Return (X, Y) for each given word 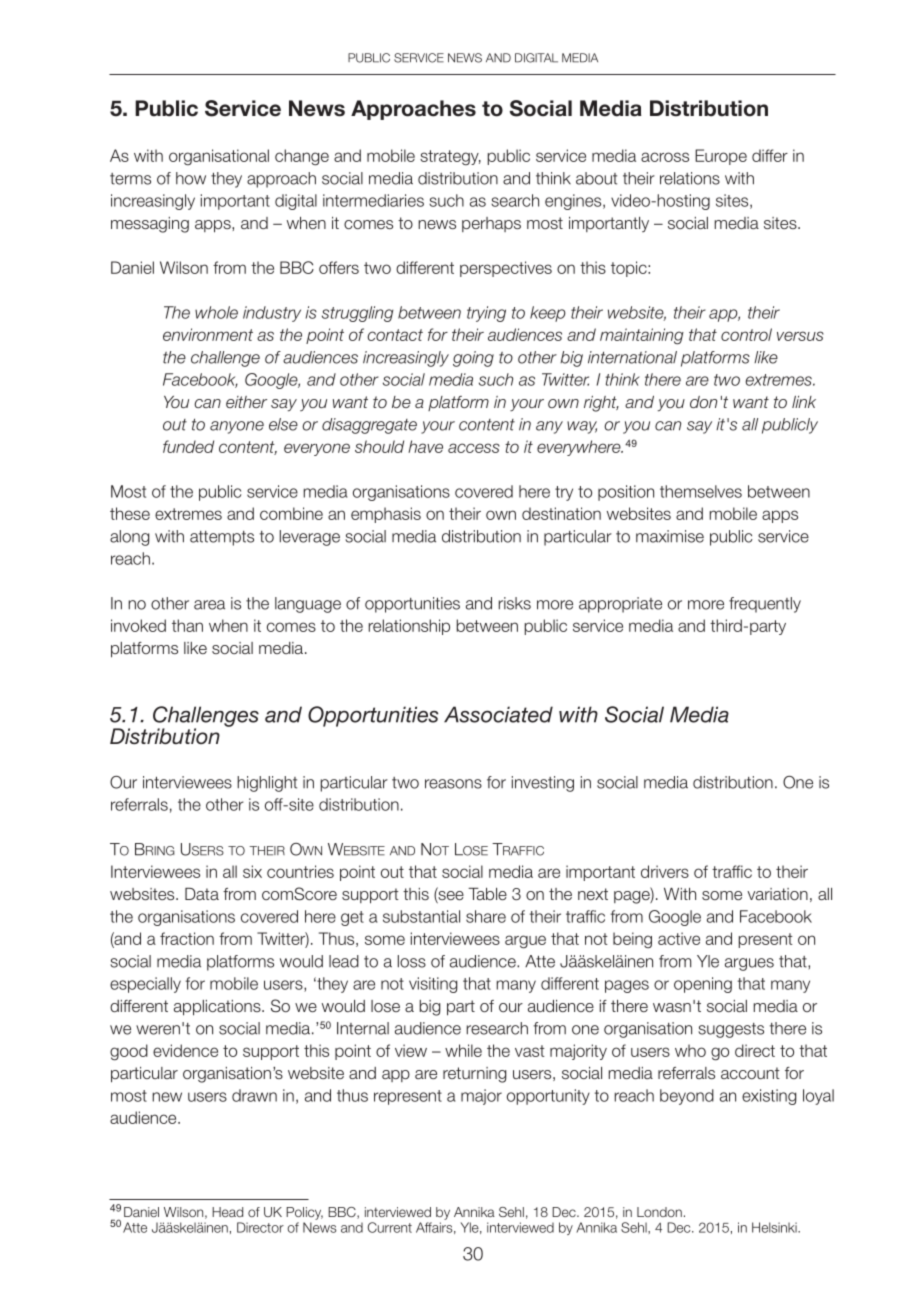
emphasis (386, 515)
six (252, 871)
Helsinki (775, 1227)
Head (227, 1212)
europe (721, 157)
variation (777, 894)
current (390, 1227)
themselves (701, 491)
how (191, 178)
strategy (450, 157)
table (487, 894)
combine (291, 513)
